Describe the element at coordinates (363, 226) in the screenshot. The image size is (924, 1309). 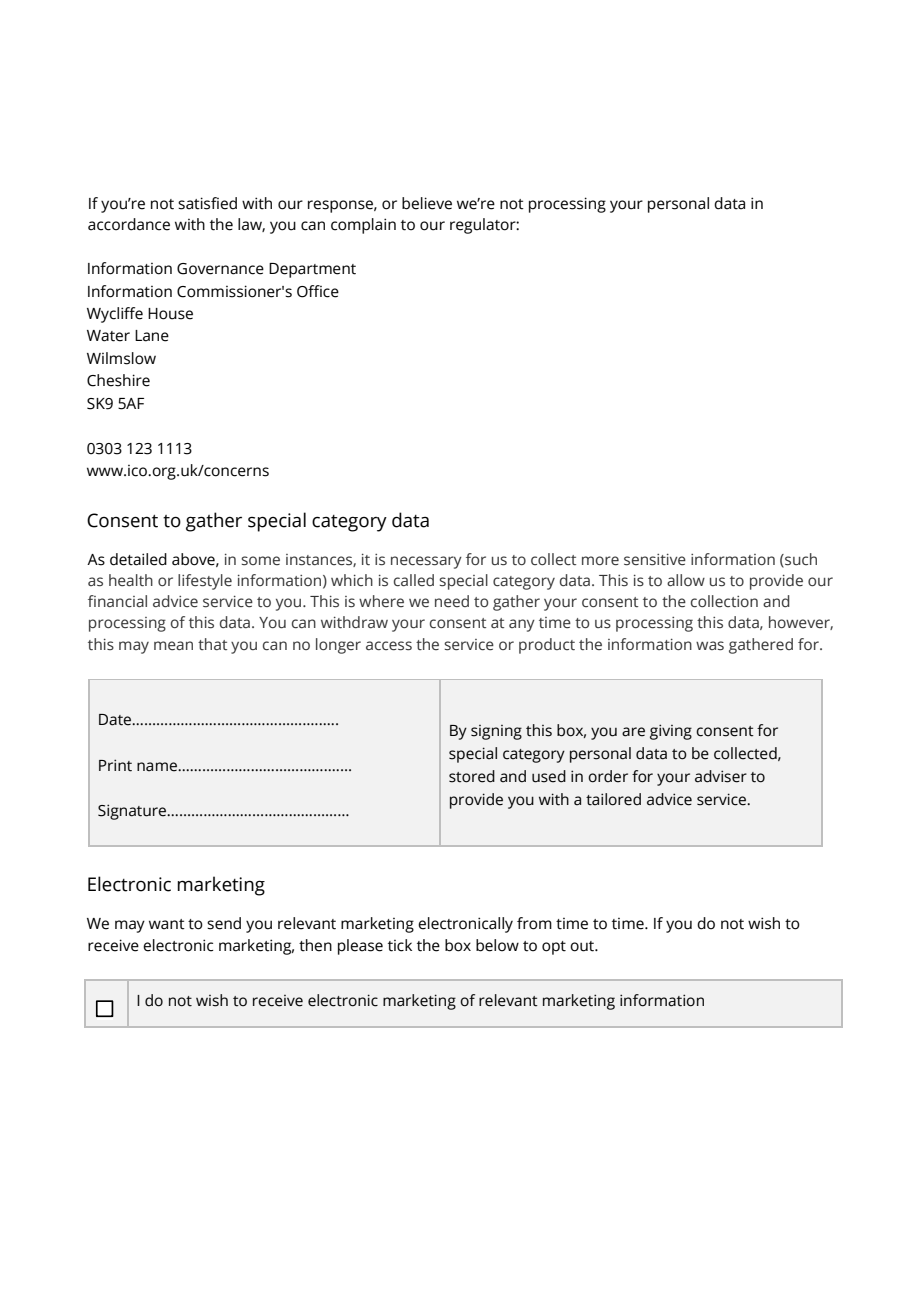
I see `complain` at that location.
